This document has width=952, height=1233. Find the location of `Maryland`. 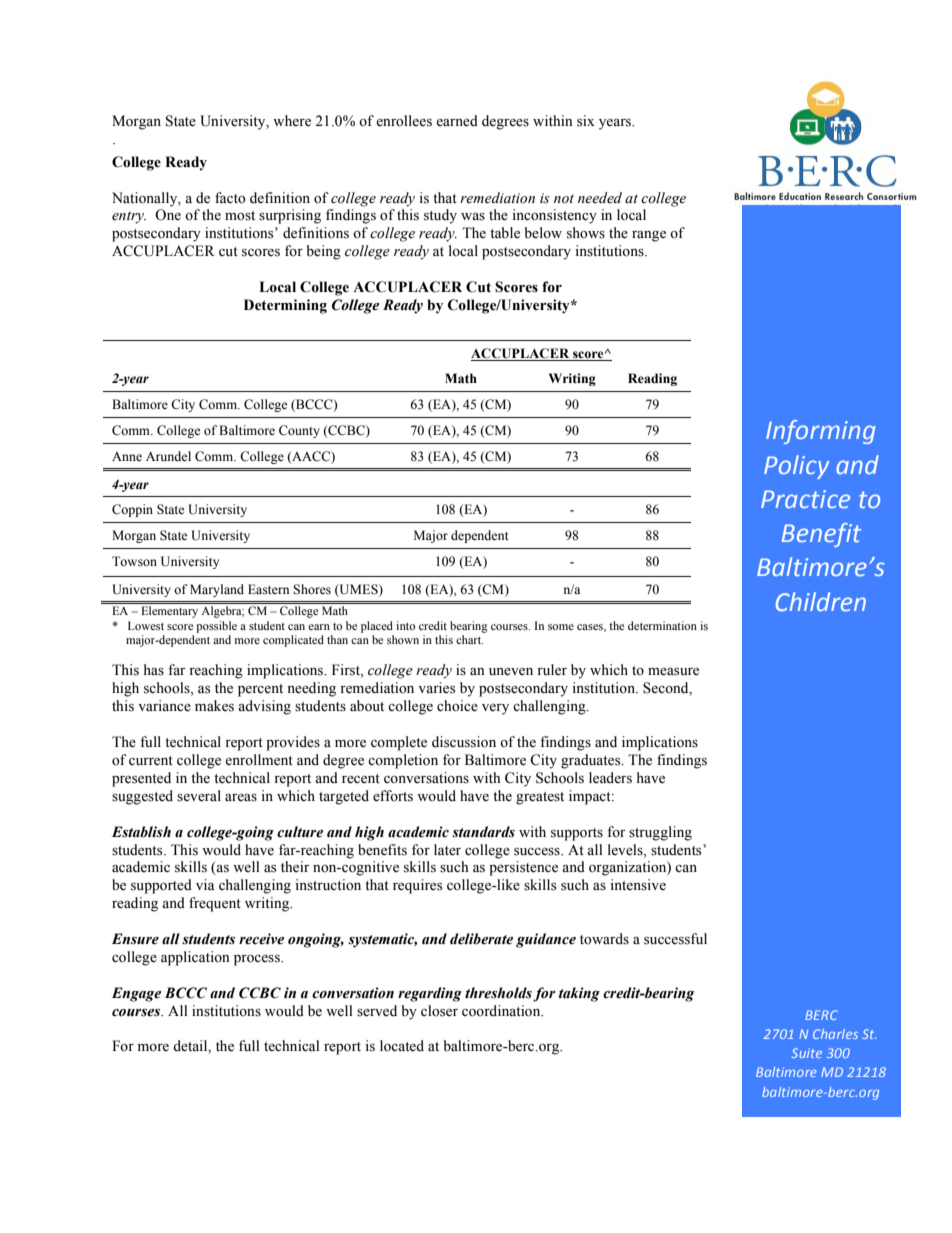

Maryland is located at coordinates (217, 590).
